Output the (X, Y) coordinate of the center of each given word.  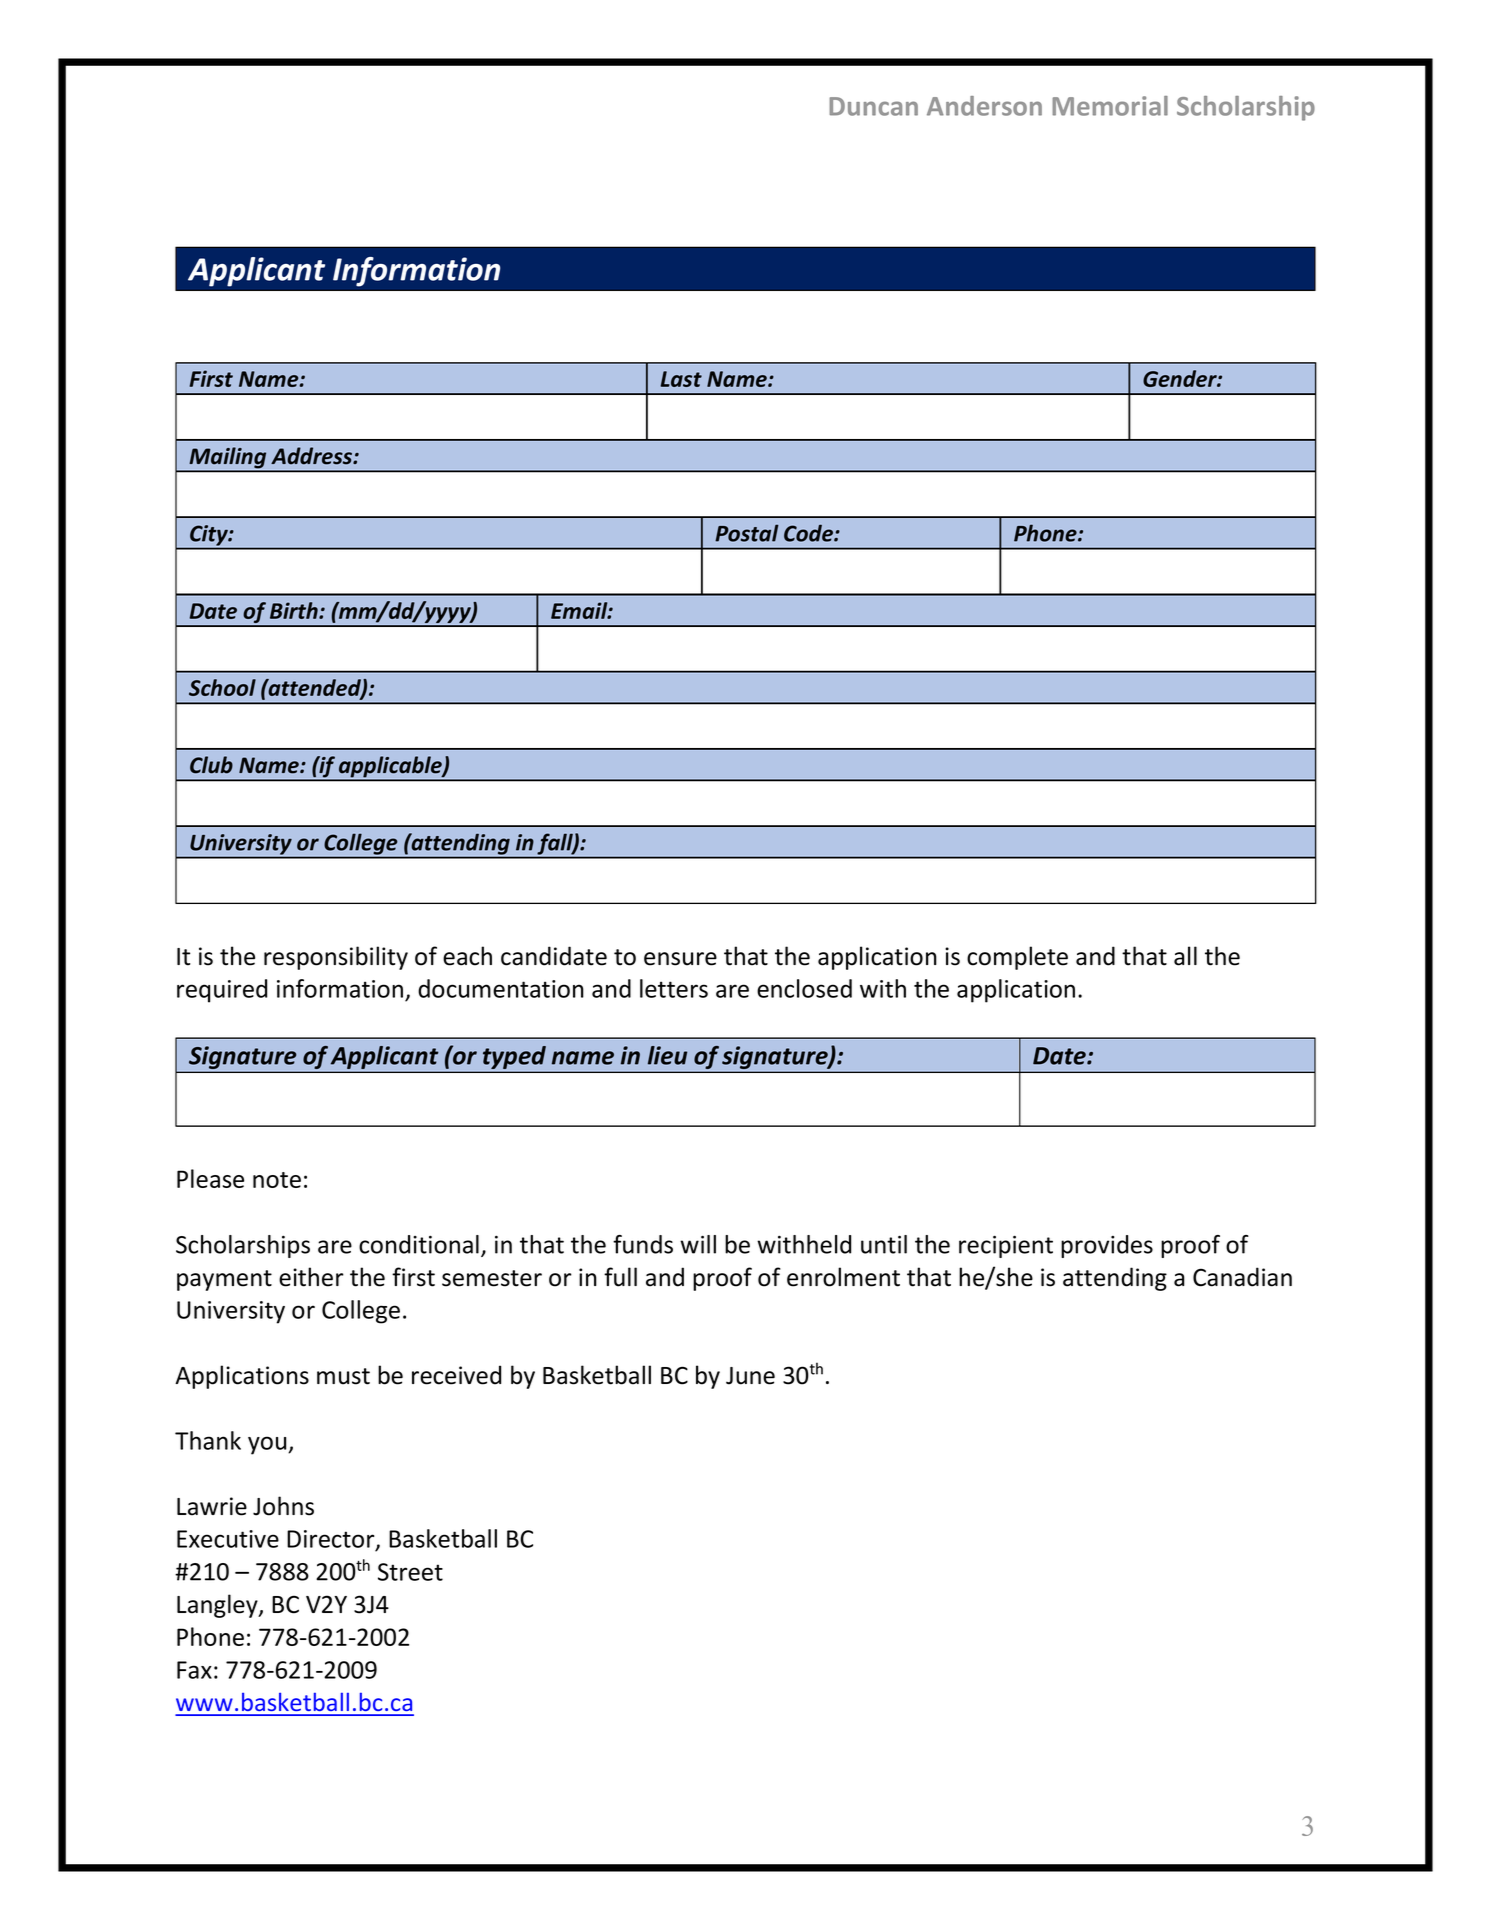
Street (410, 1572)
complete (1017, 958)
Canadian (1242, 1277)
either (311, 1277)
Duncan (873, 106)
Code (809, 533)
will (698, 1244)
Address (313, 456)
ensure (680, 959)
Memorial (1110, 106)
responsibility (336, 958)
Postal (747, 533)
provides (1107, 1246)
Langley (218, 1606)
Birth (295, 610)
